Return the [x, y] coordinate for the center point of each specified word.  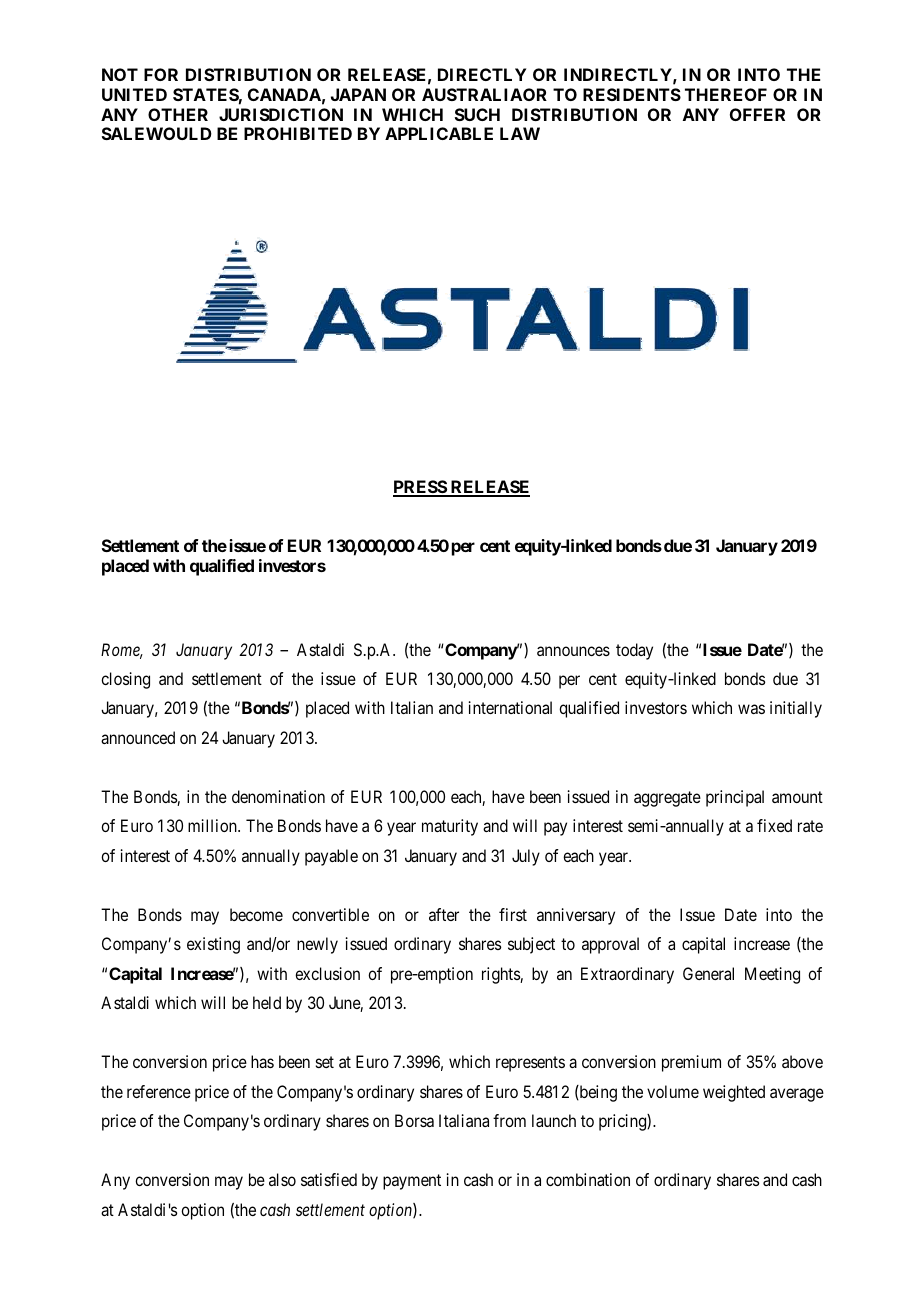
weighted [734, 1093]
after [444, 914]
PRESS [420, 488]
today [634, 651]
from [509, 1120]
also [282, 1179]
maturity [450, 827]
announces [573, 651]
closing [125, 680]
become [256, 914]
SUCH [477, 114]
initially [796, 709]
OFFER [757, 114]
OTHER [178, 114]
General [708, 973]
